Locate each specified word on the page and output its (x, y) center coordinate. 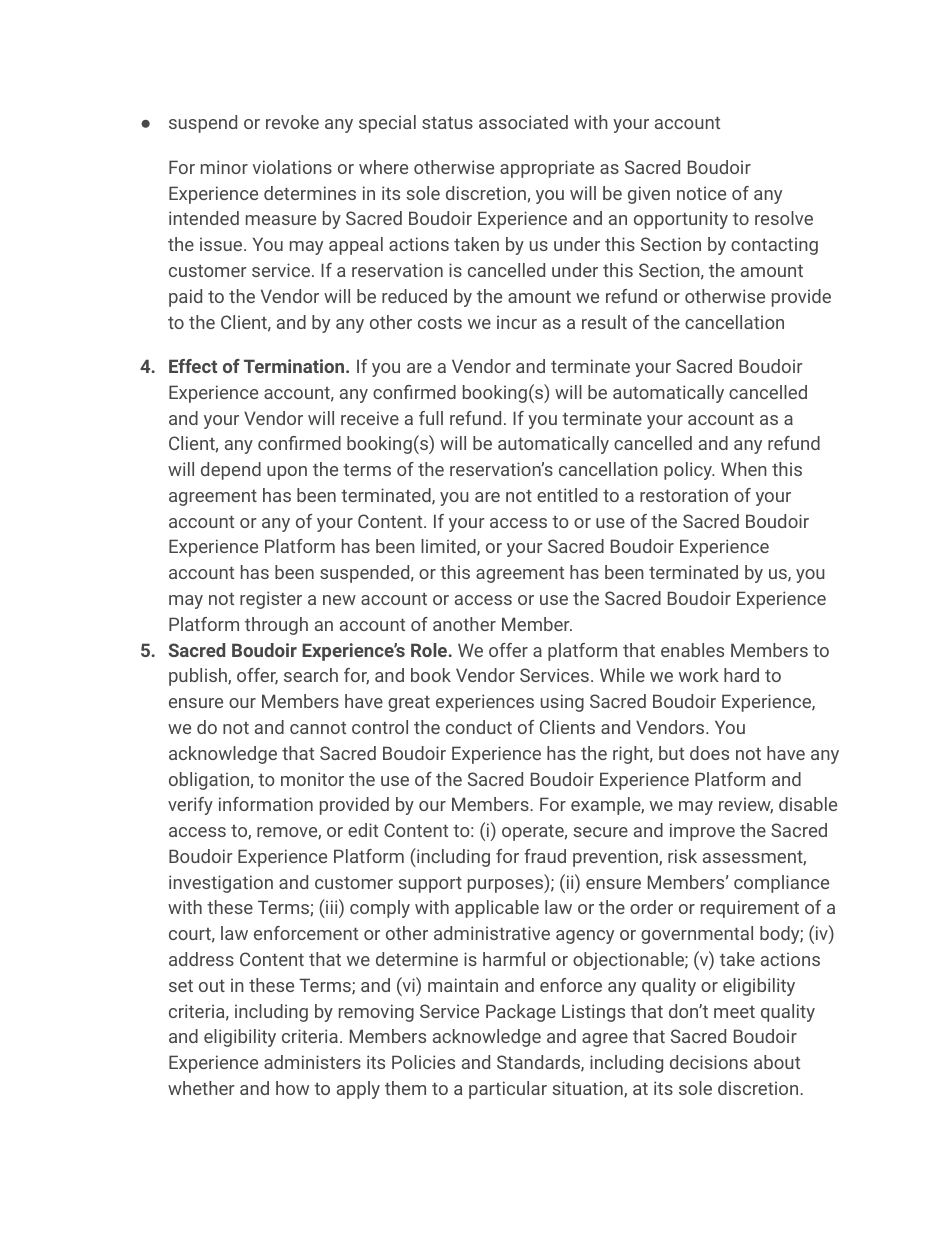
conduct (479, 727)
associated (523, 122)
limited (449, 547)
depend (231, 471)
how (292, 1088)
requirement (750, 909)
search (311, 675)
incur (517, 322)
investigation (221, 884)
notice (701, 193)
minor (224, 167)
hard (741, 675)
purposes (507, 886)
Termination (295, 366)
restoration (684, 495)
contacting (774, 246)
